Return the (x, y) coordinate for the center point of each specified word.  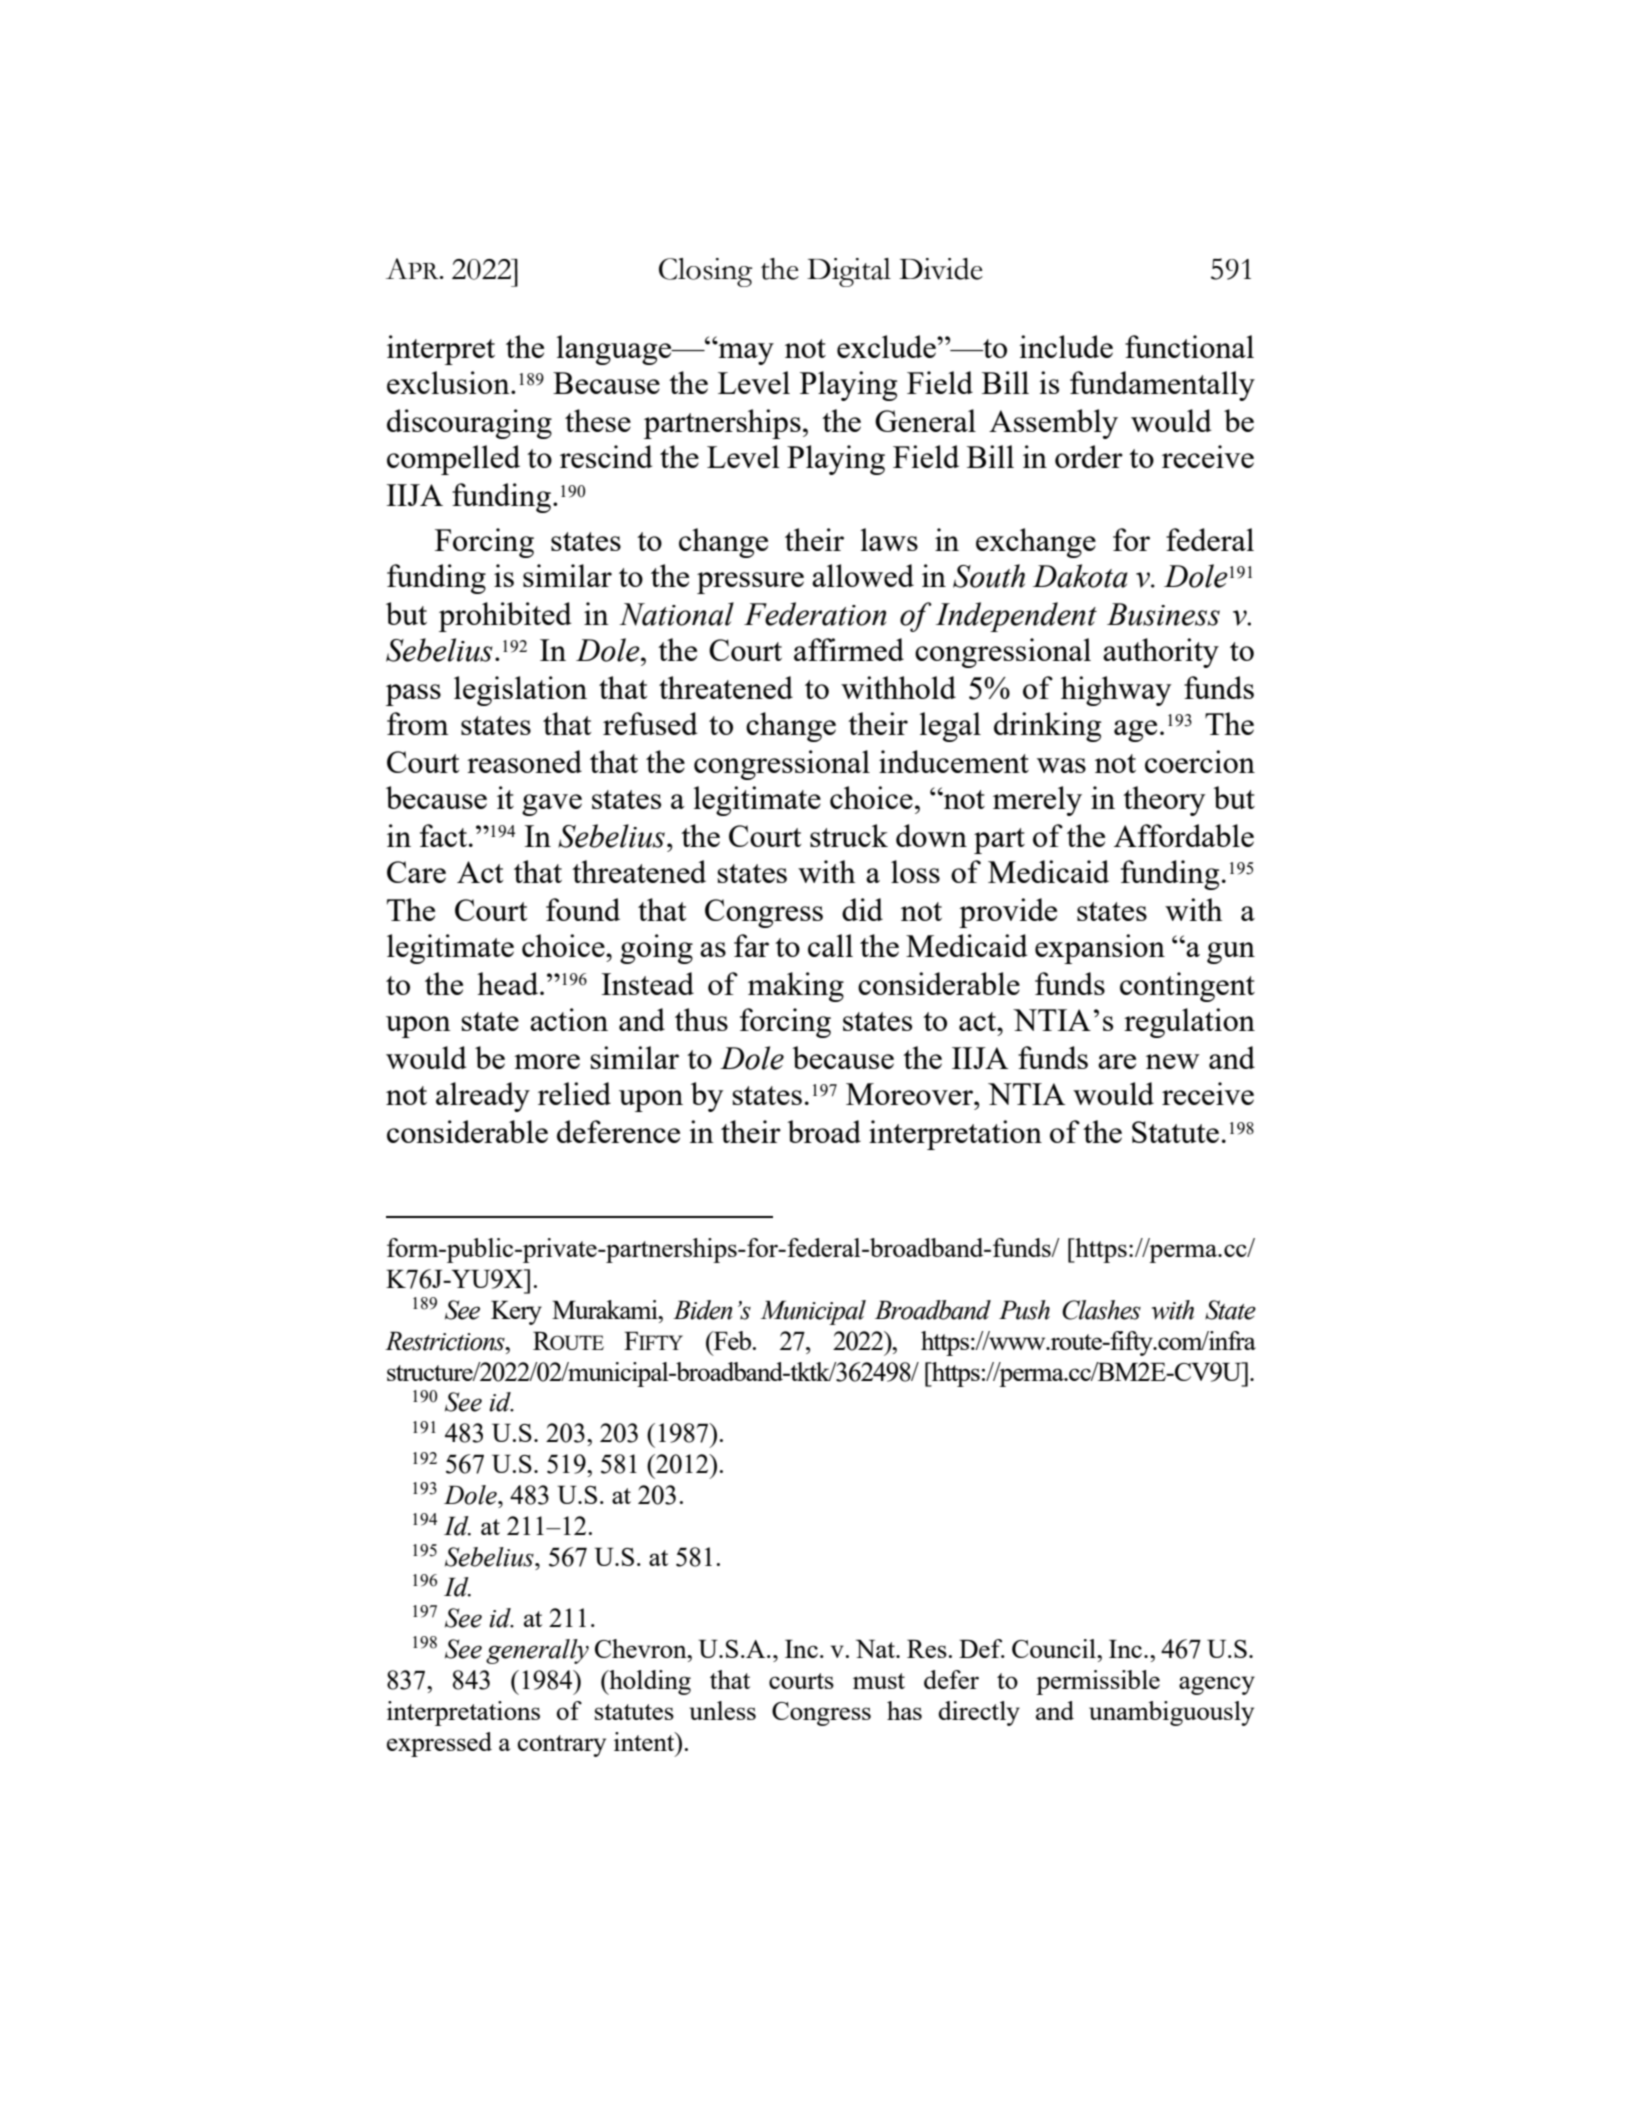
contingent (1187, 987)
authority (1161, 653)
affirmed (849, 649)
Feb (732, 1340)
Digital (849, 272)
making (796, 987)
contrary (562, 1746)
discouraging (469, 424)
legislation (520, 691)
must (879, 1681)
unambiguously (1171, 1713)
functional (1189, 346)
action (569, 1019)
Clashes (1101, 1310)
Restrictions (446, 1341)
